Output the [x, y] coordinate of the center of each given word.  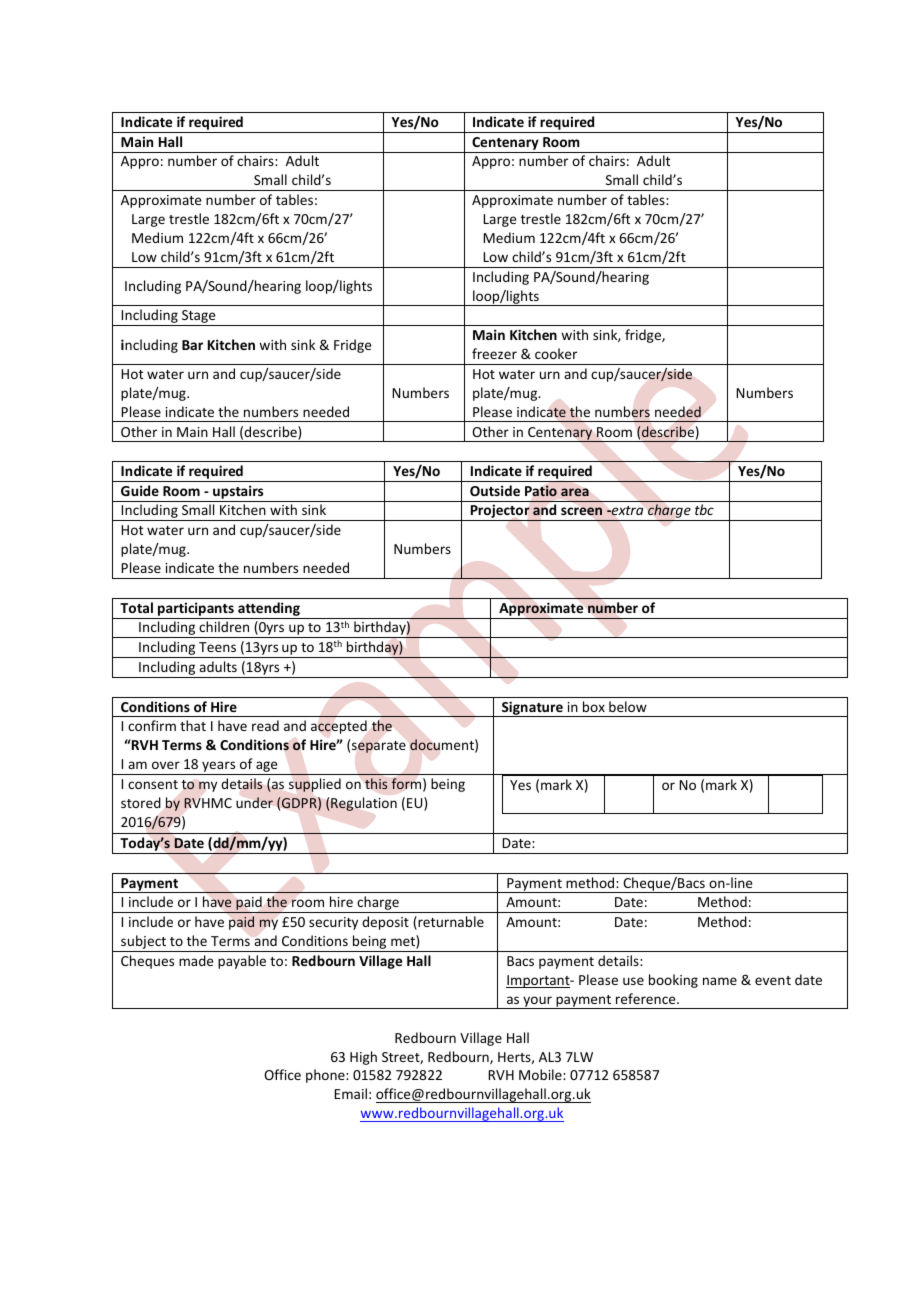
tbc [704, 509]
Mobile [541, 1074]
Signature [532, 709]
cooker [556, 353]
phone [326, 1076]
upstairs [238, 493]
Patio [541, 491]
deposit [385, 923]
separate [379, 747]
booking [673, 981]
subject [144, 943]
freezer [494, 353]
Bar [192, 345]
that [193, 725]
